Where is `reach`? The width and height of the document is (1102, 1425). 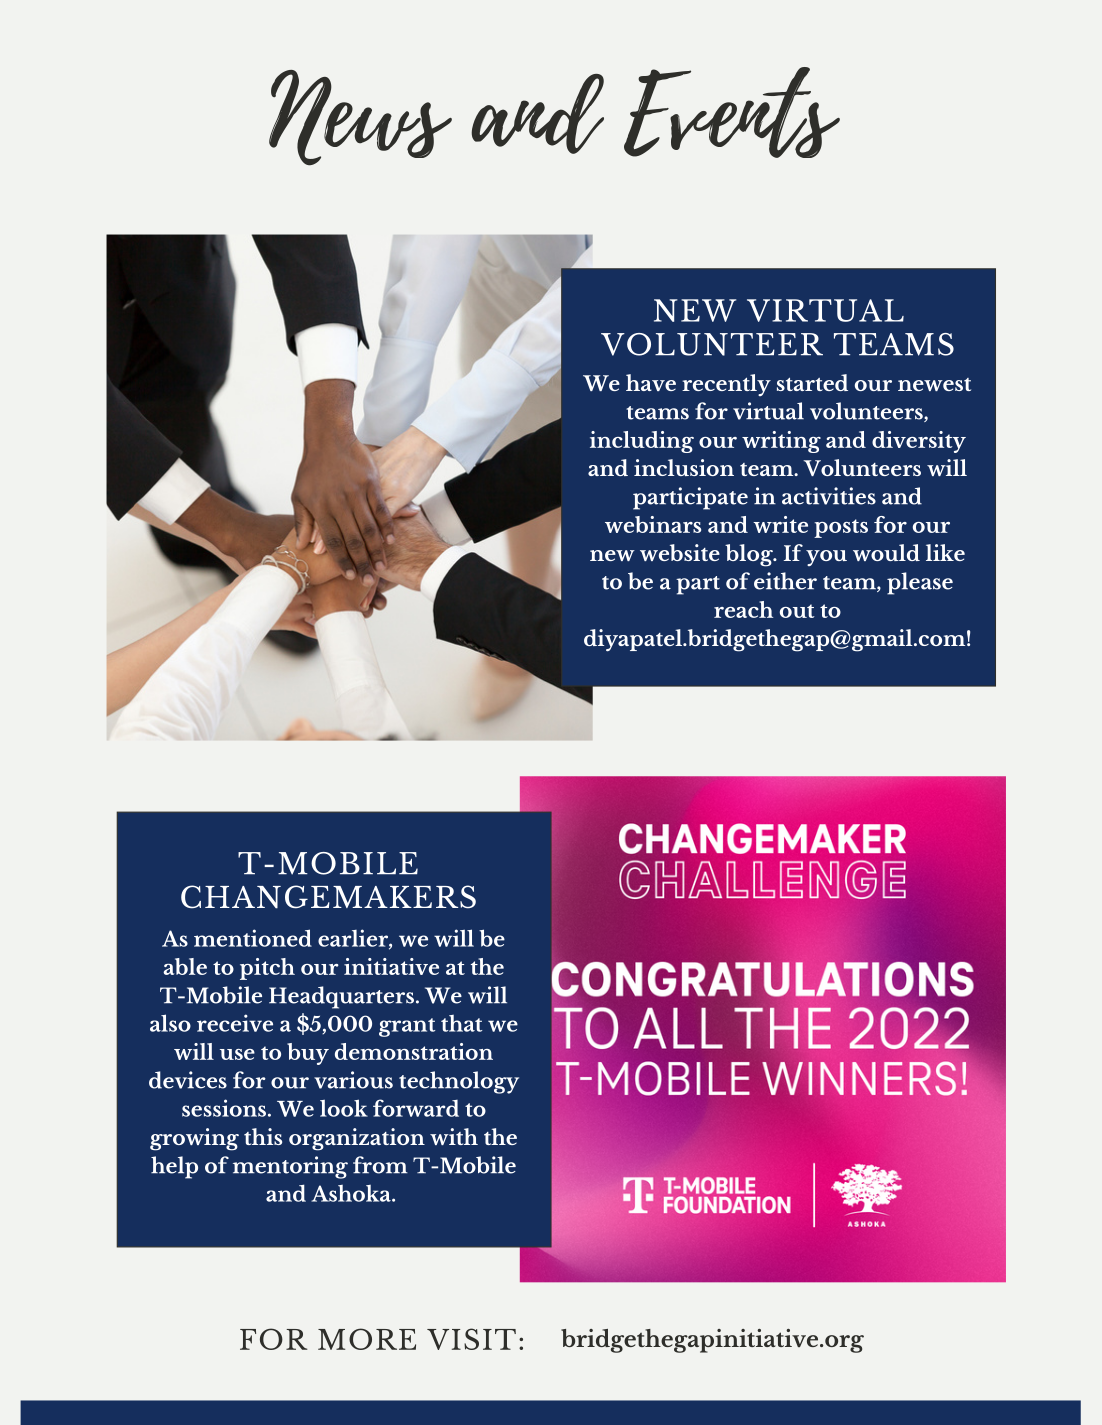 reach is located at coordinates (743, 609).
